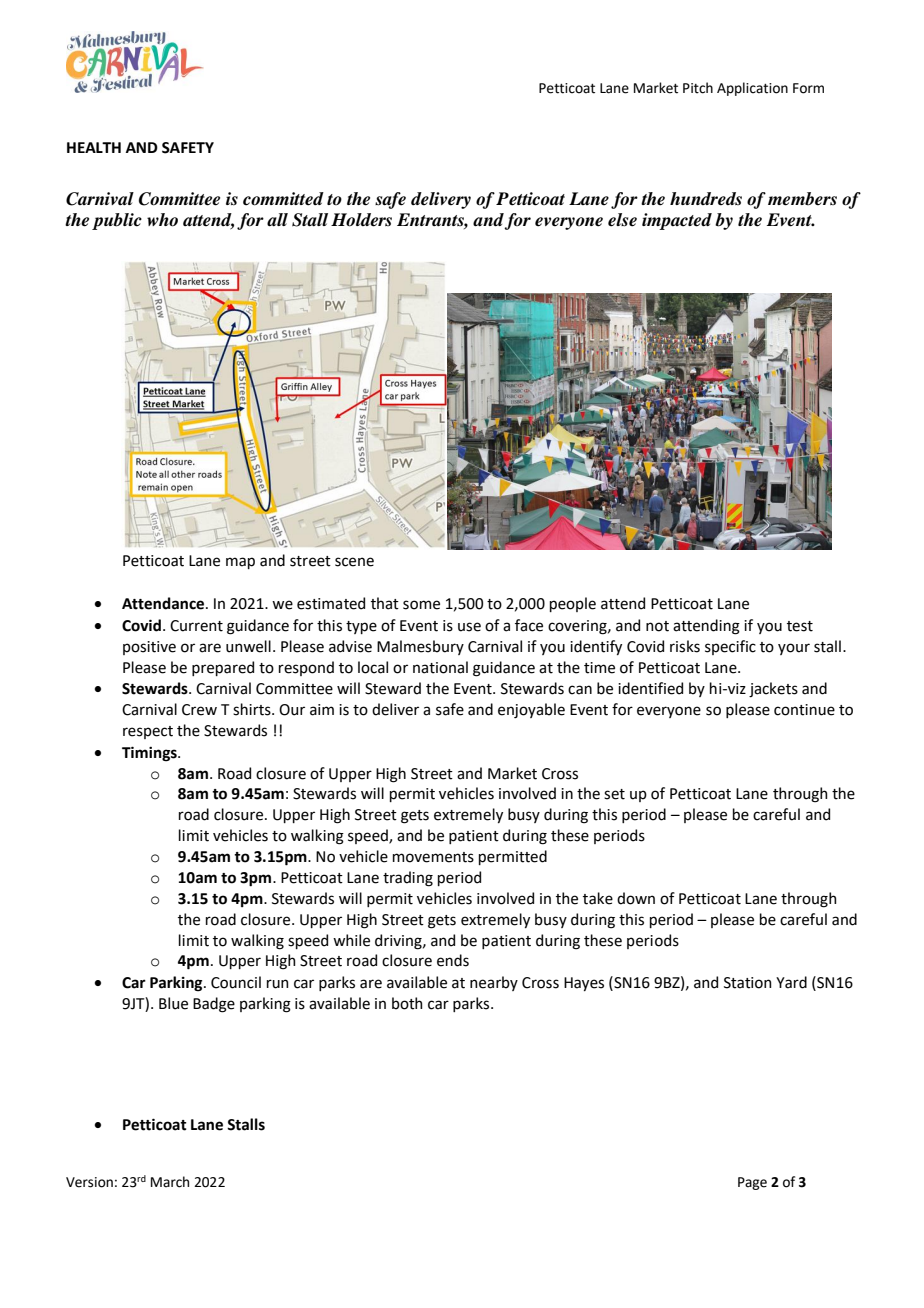  What do you see at coordinates (531, 710) in the screenshot?
I see `enjoyable` at bounding box center [531, 710].
